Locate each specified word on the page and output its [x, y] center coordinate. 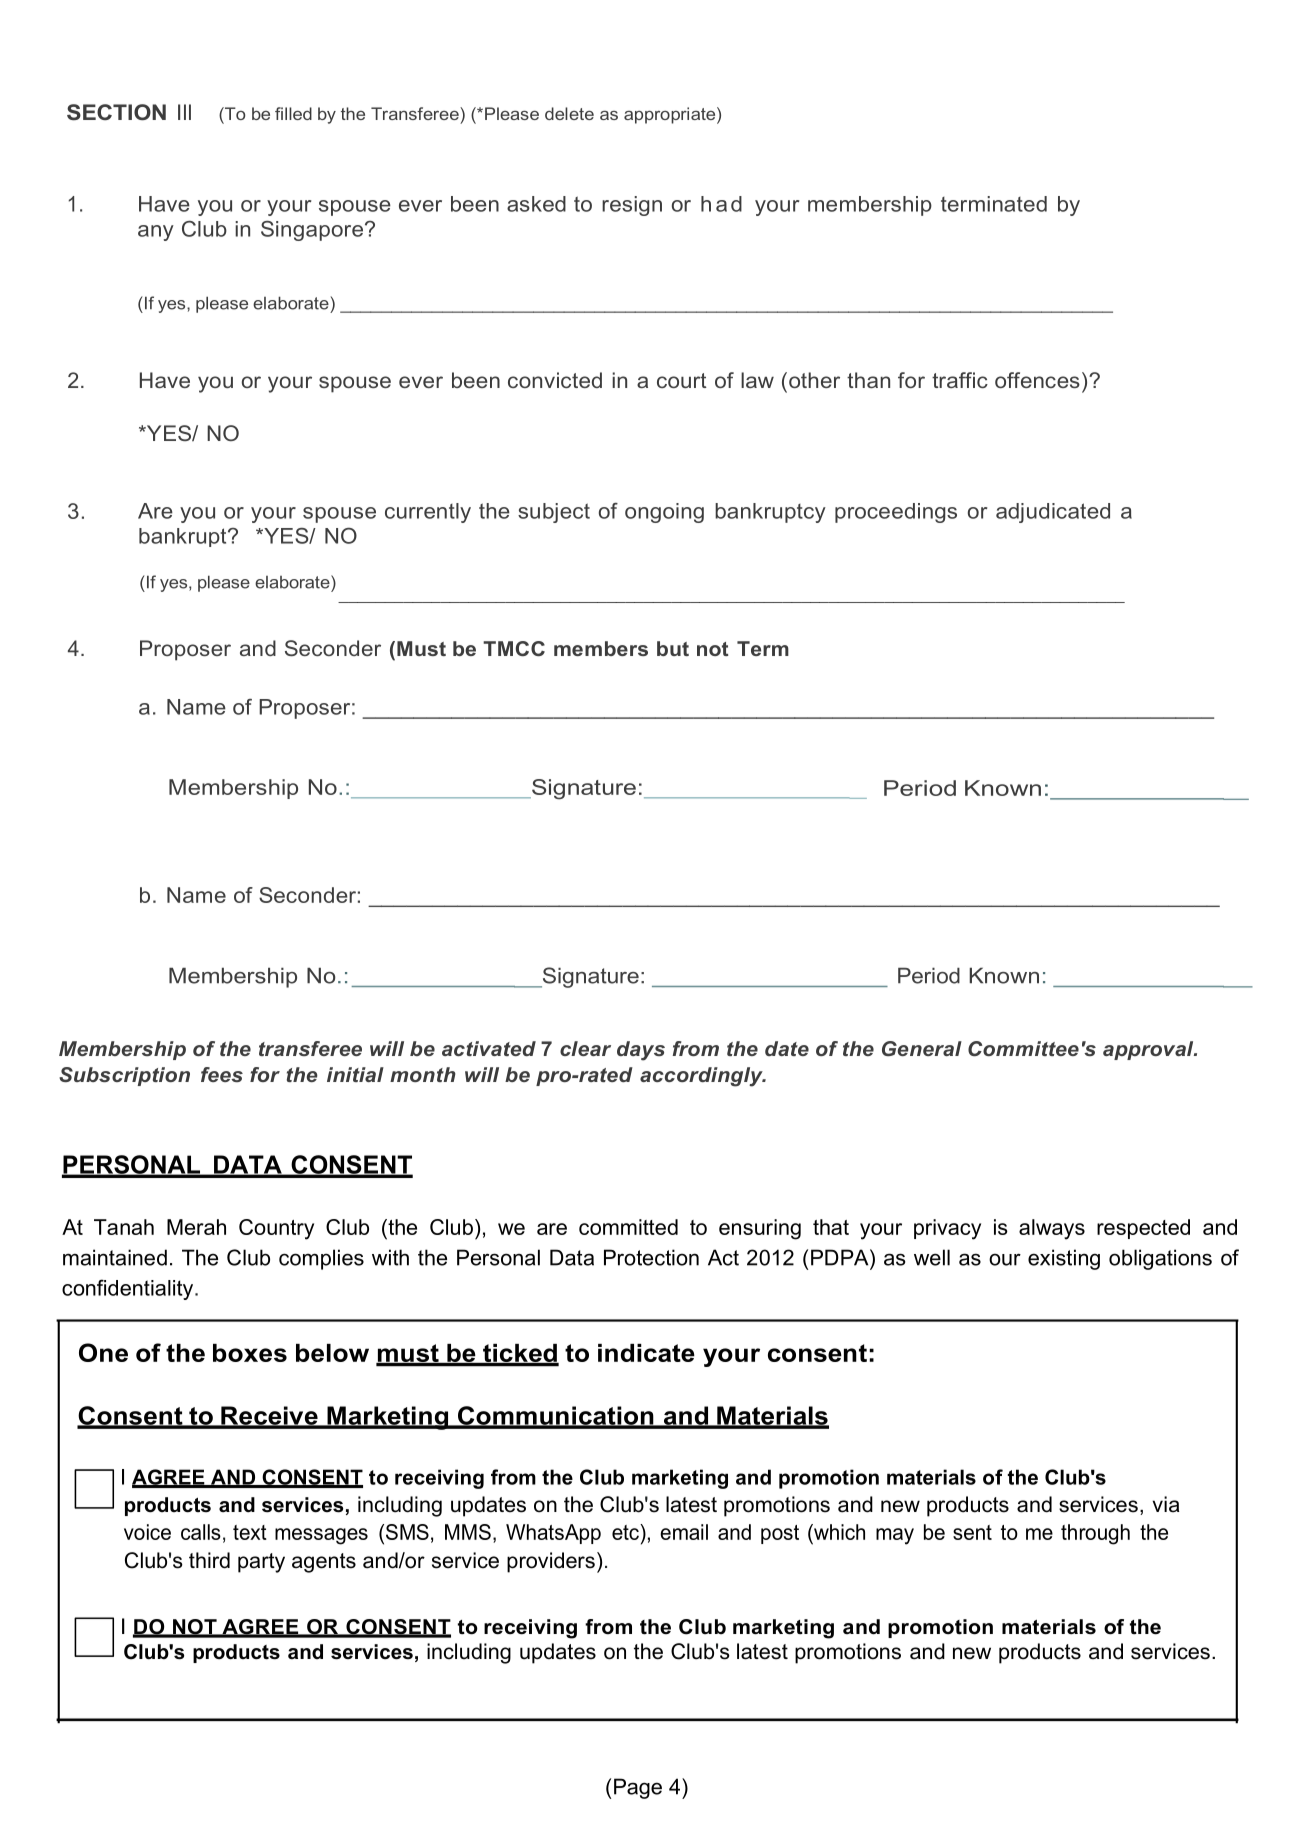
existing [1064, 1259]
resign [632, 206]
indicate [646, 1353]
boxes [250, 1353]
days [641, 1051]
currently [428, 513]
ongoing [664, 513]
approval [1149, 1050]
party [261, 1563]
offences [1037, 380]
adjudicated [1053, 513]
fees [222, 1074]
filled [293, 113]
